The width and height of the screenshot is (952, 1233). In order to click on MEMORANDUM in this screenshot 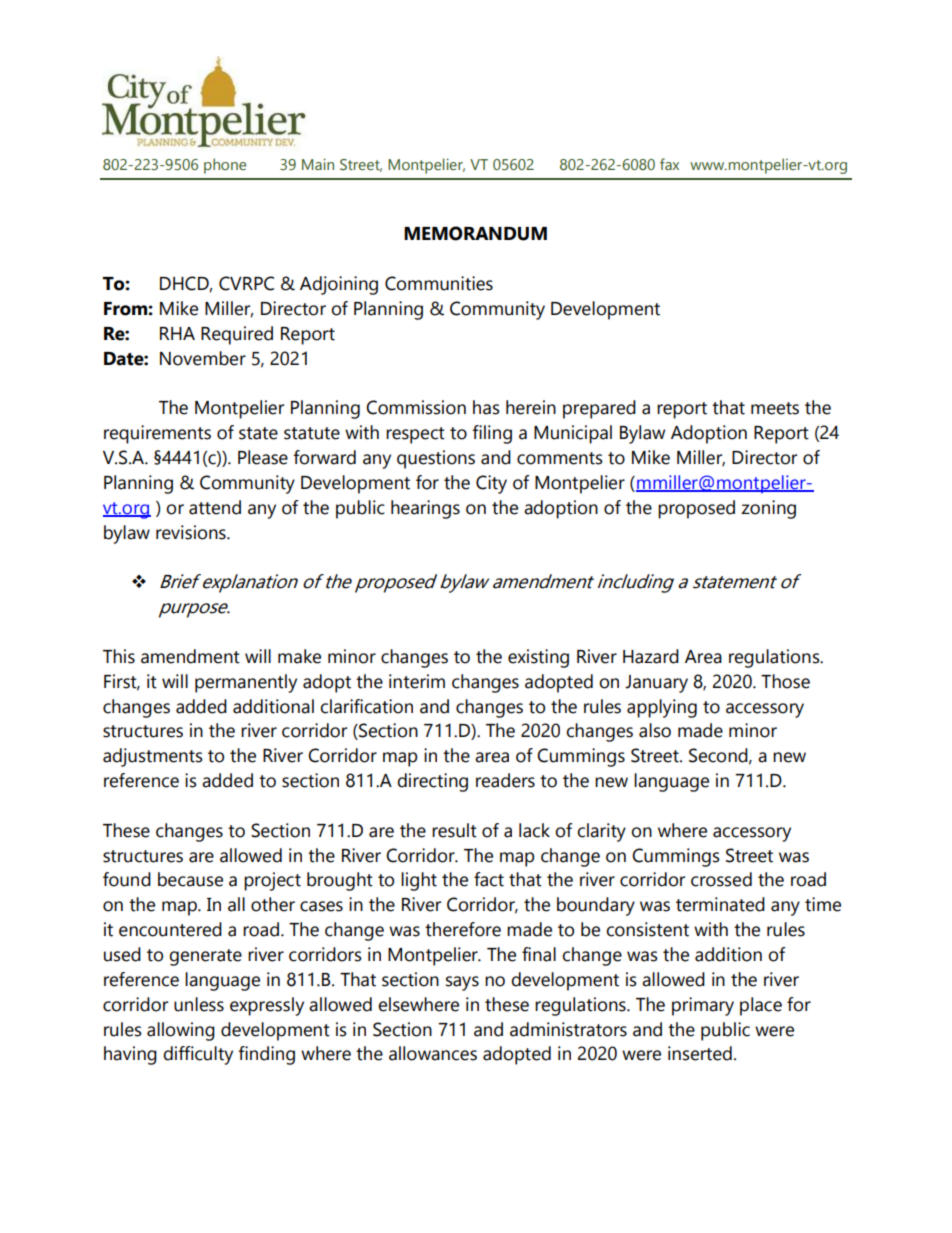, I will do `click(475, 233)`.
